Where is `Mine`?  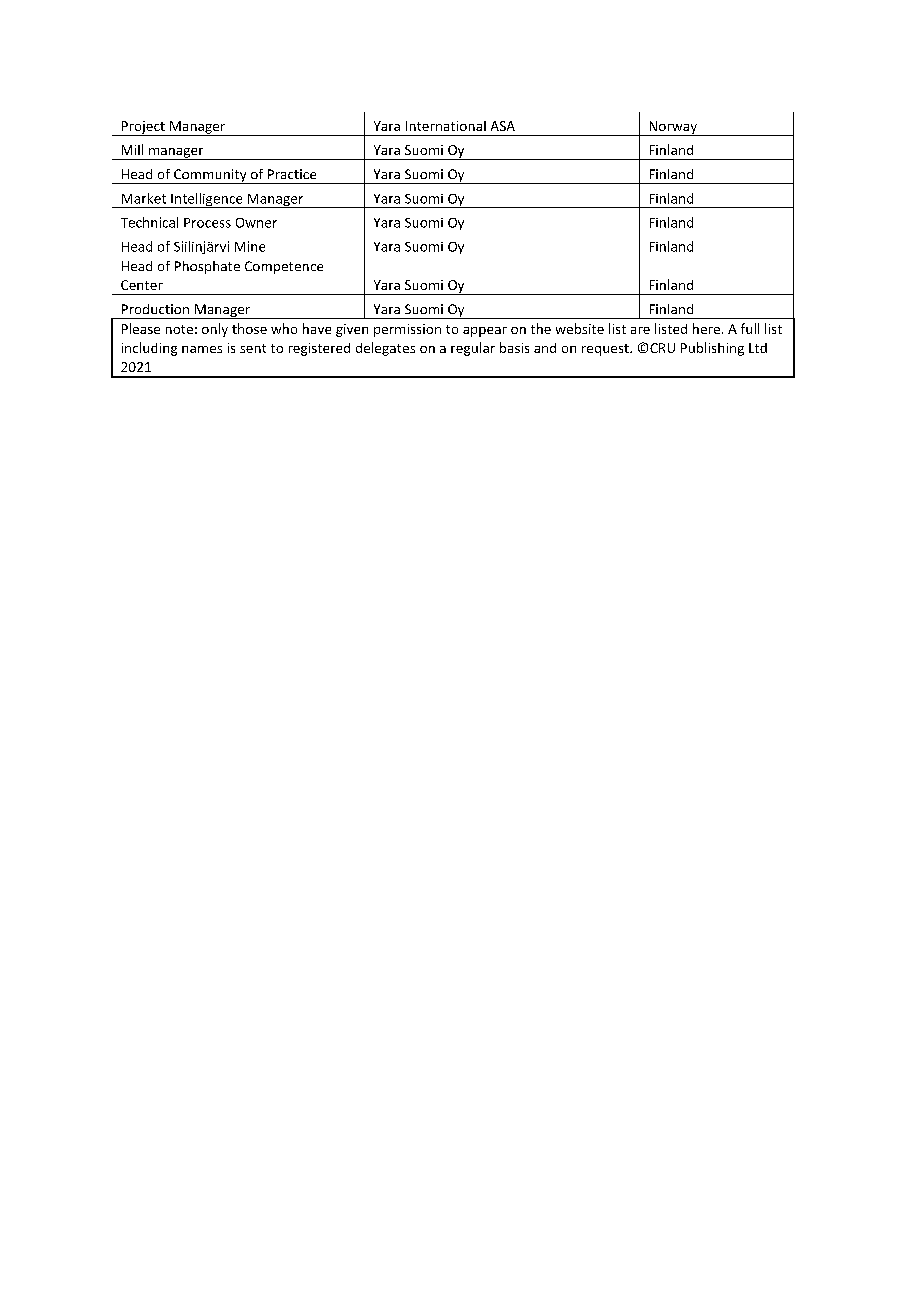 Mine is located at coordinates (250, 246).
